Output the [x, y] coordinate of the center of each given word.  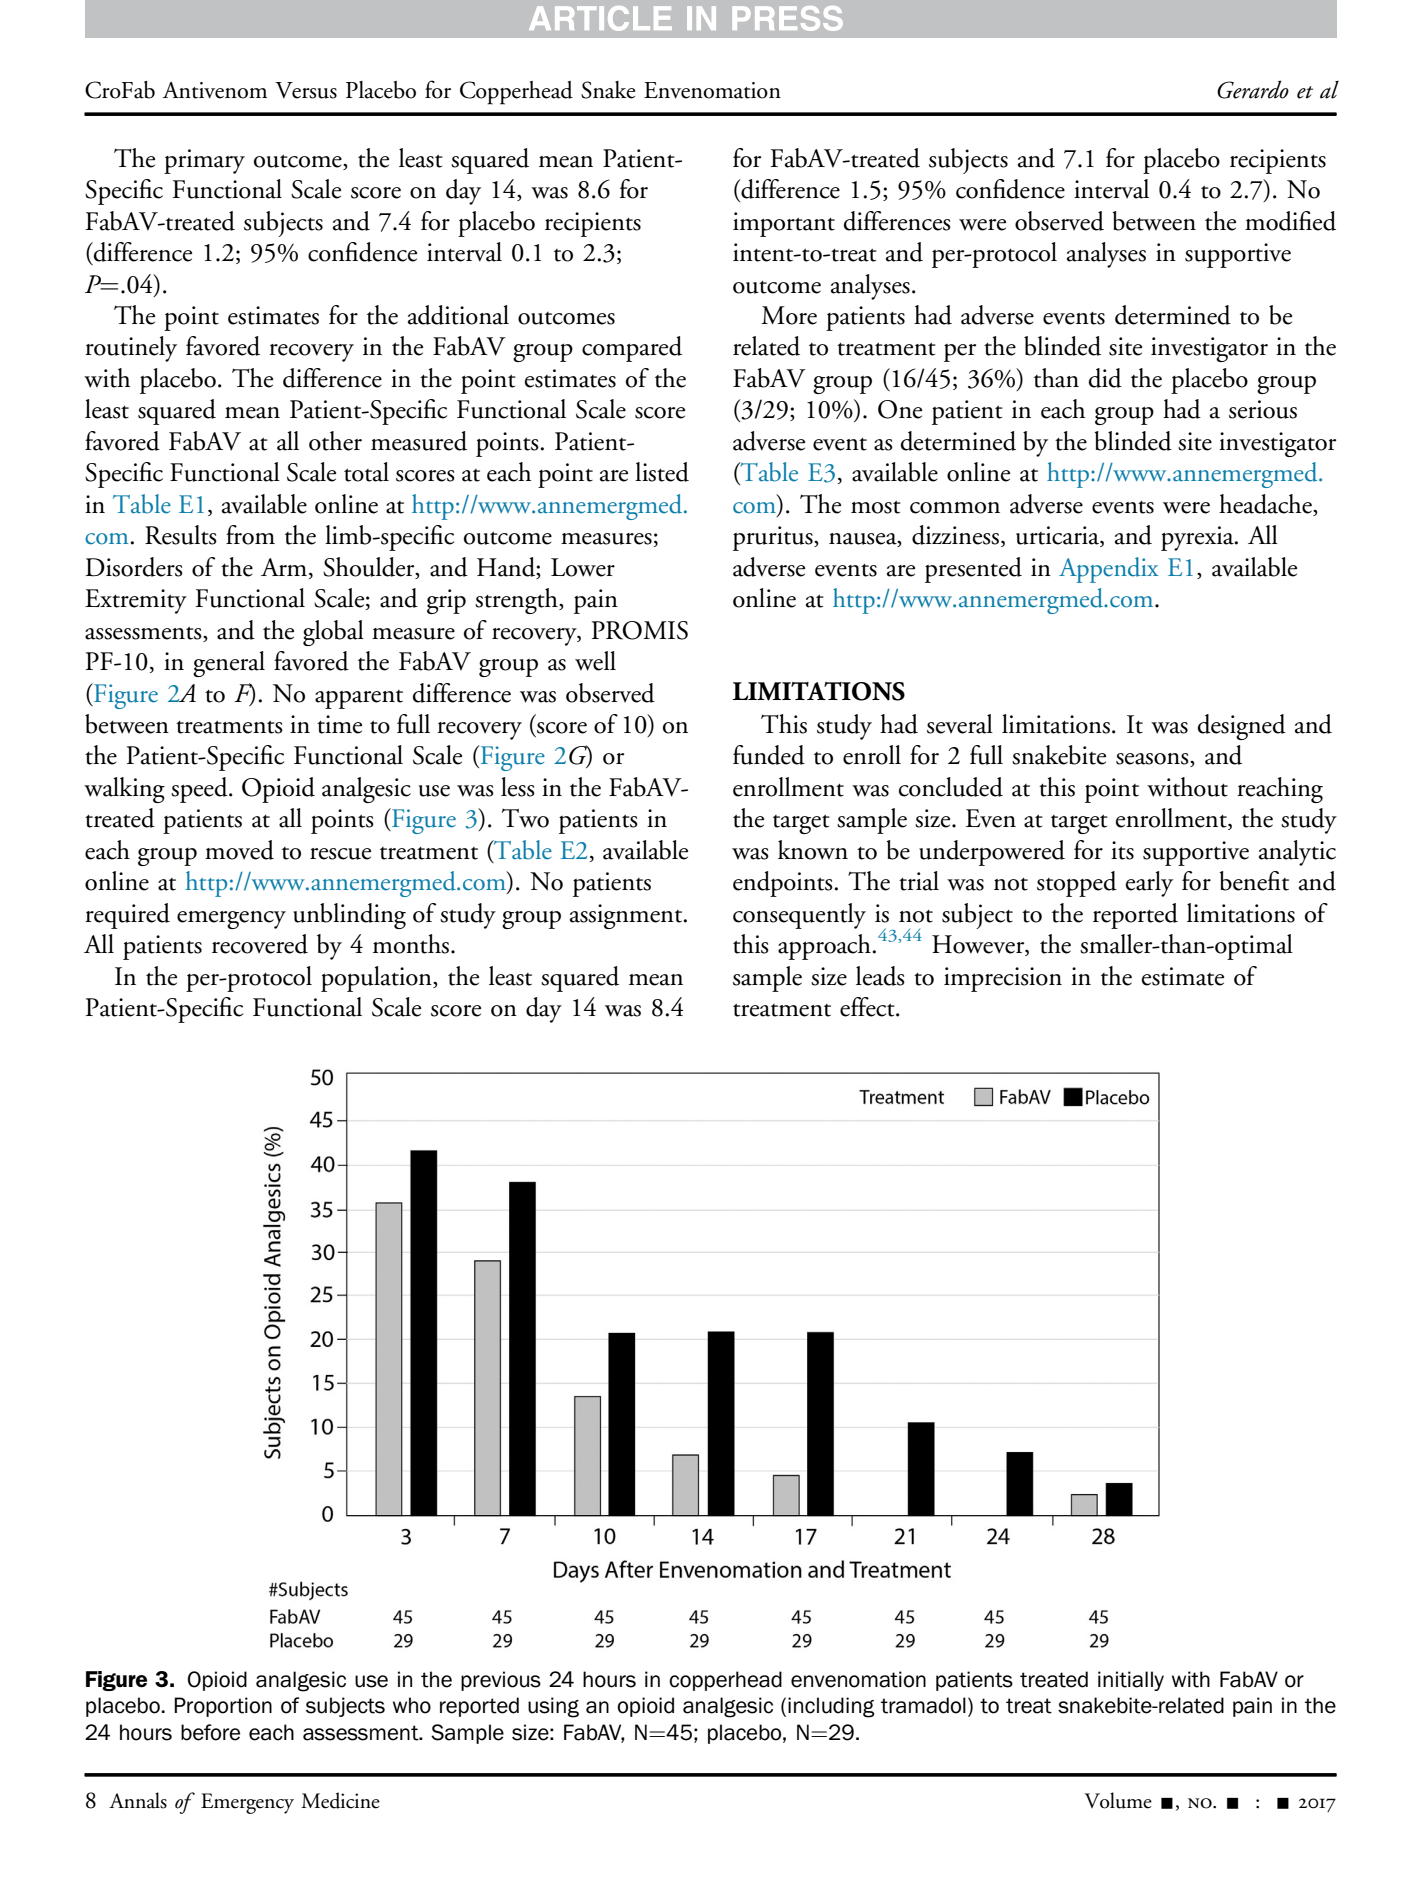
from [250, 535]
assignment [627, 916]
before [210, 1732]
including [831, 1707]
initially [1131, 1681]
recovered [260, 944]
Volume [1118, 1800]
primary [204, 161]
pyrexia [1198, 538]
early [1149, 884]
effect [868, 1007]
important [784, 224]
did [1105, 378]
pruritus [774, 538]
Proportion [223, 1707]
